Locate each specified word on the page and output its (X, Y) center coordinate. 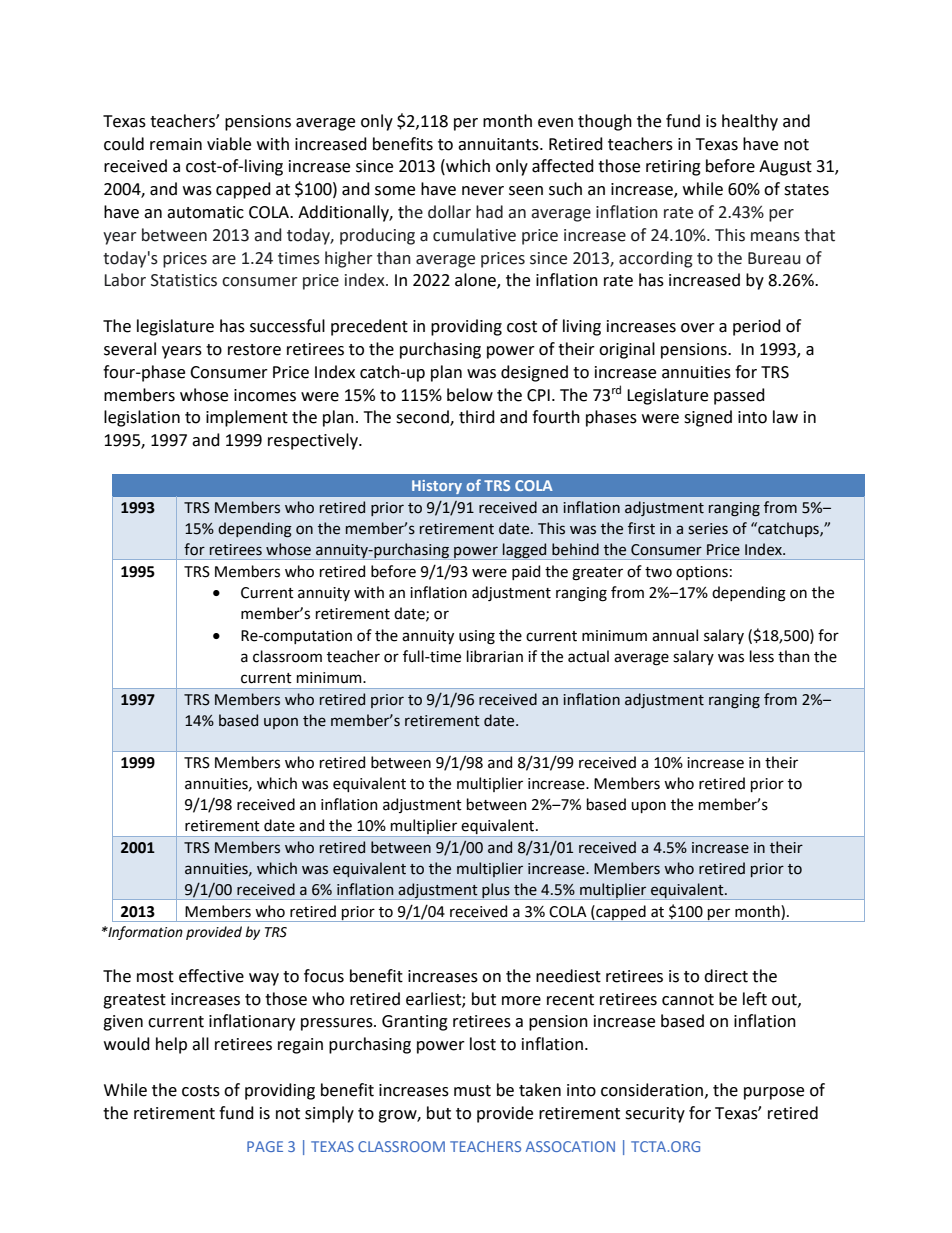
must (472, 1091)
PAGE (265, 1146)
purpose (774, 1093)
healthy (750, 122)
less (762, 656)
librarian (495, 656)
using (477, 637)
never (483, 191)
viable (229, 144)
